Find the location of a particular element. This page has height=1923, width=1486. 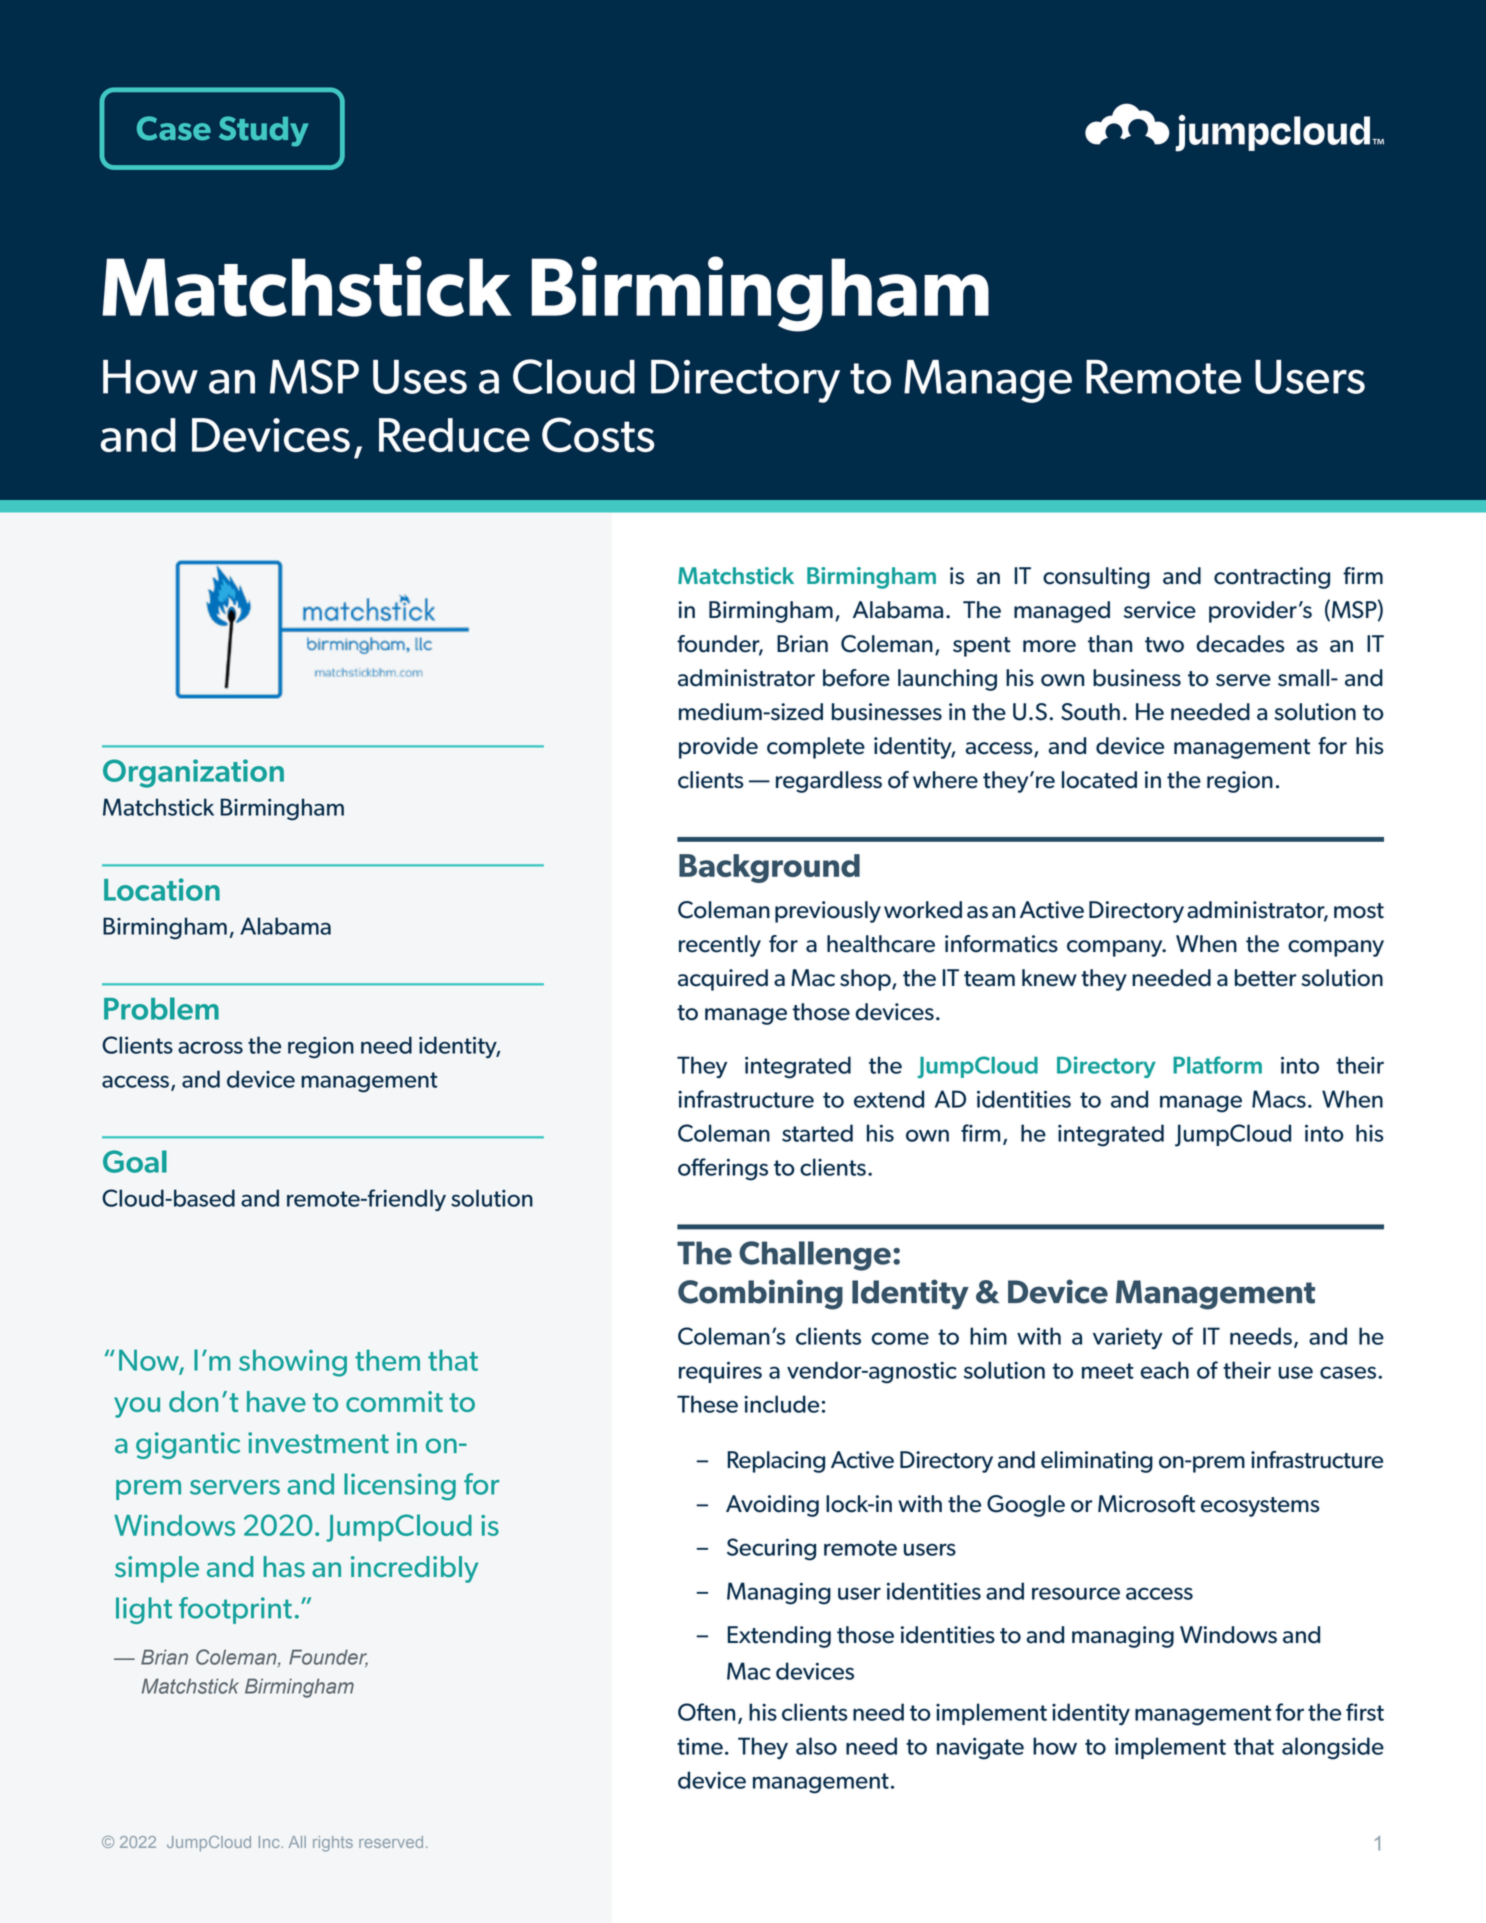

better is located at coordinates (1266, 978).
